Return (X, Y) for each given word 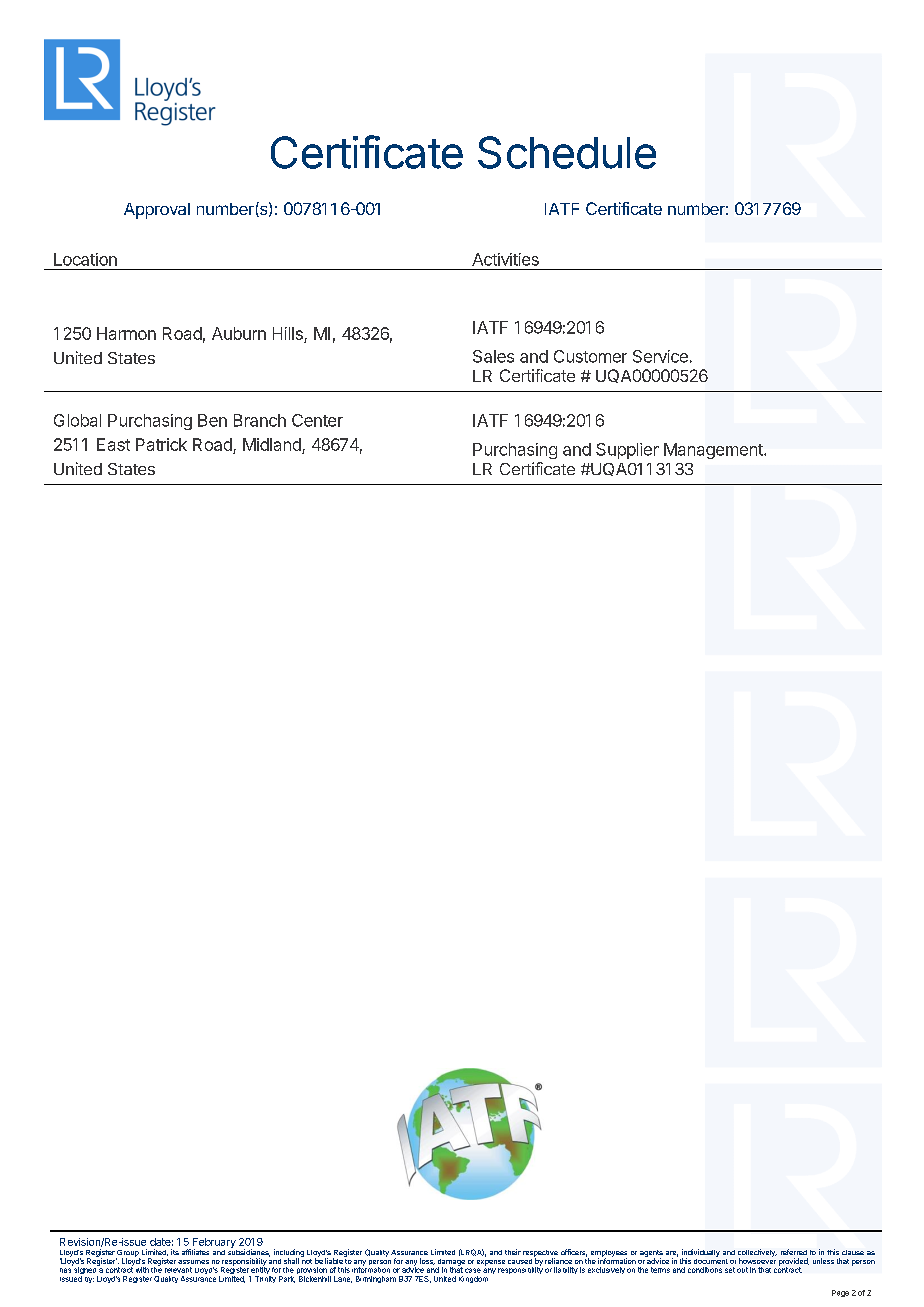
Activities (505, 259)
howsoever (757, 1260)
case (473, 1270)
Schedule (567, 152)
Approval (157, 211)
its (175, 1252)
